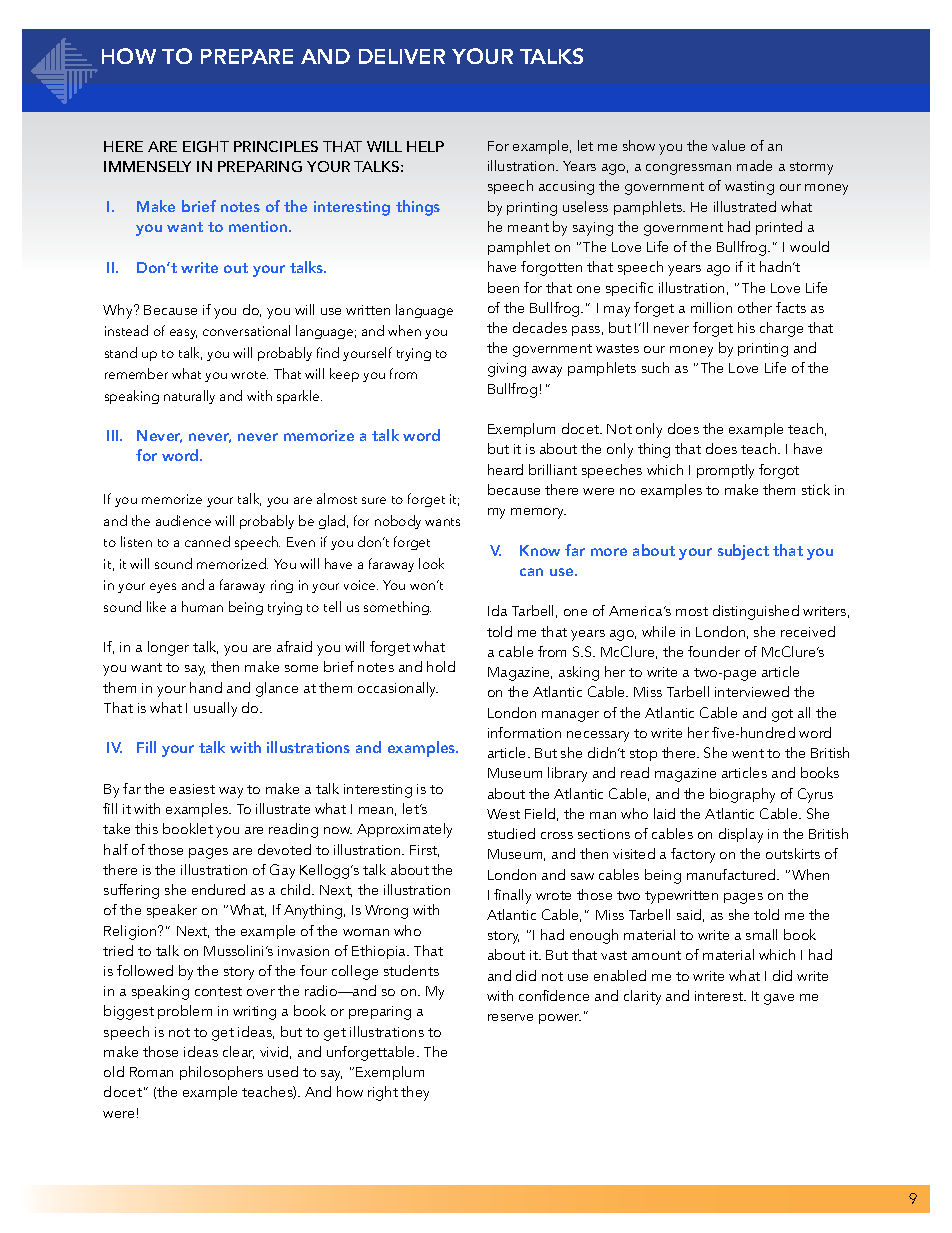  What do you see at coordinates (415, 1093) in the screenshot?
I see `they` at bounding box center [415, 1093].
